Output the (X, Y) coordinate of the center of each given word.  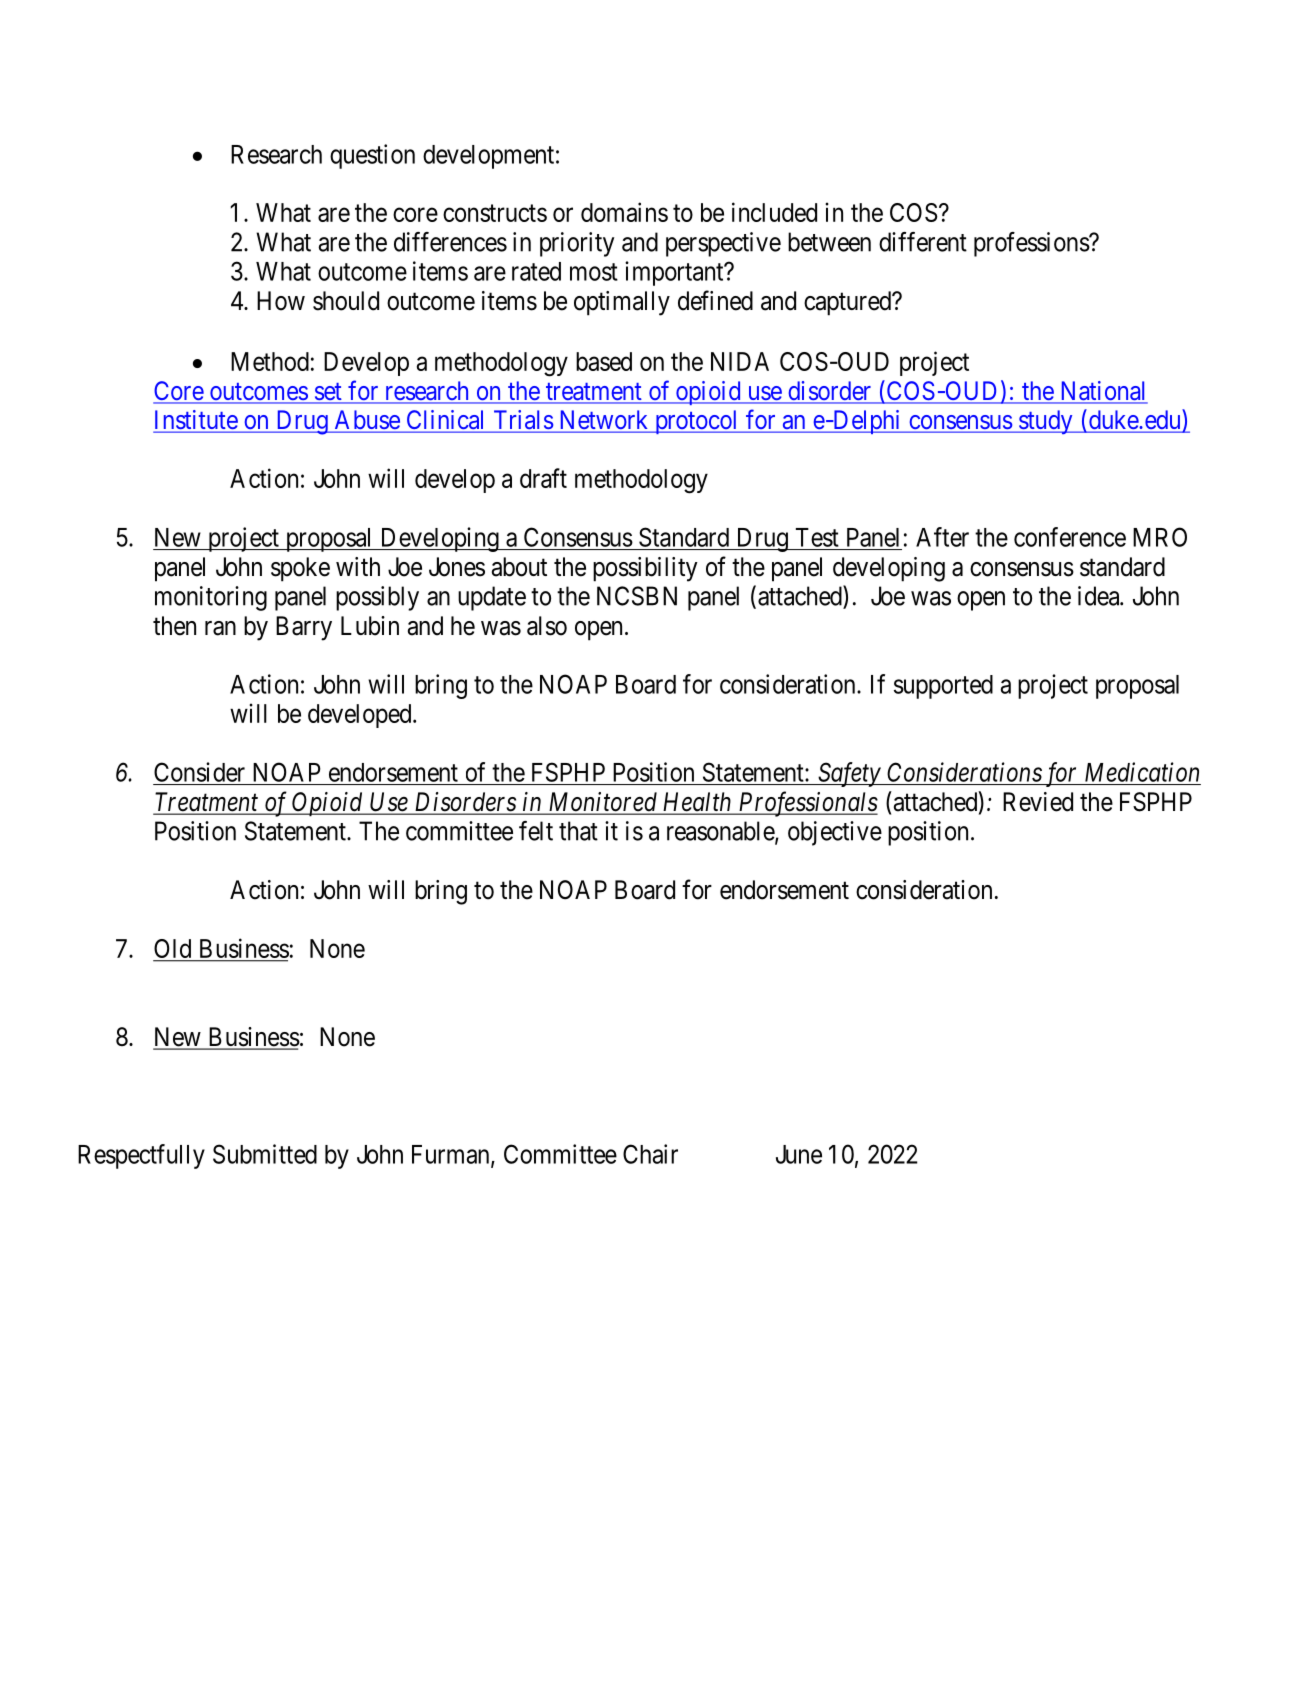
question (372, 156)
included (774, 212)
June (799, 1154)
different (923, 242)
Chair (650, 1154)
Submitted (265, 1154)
